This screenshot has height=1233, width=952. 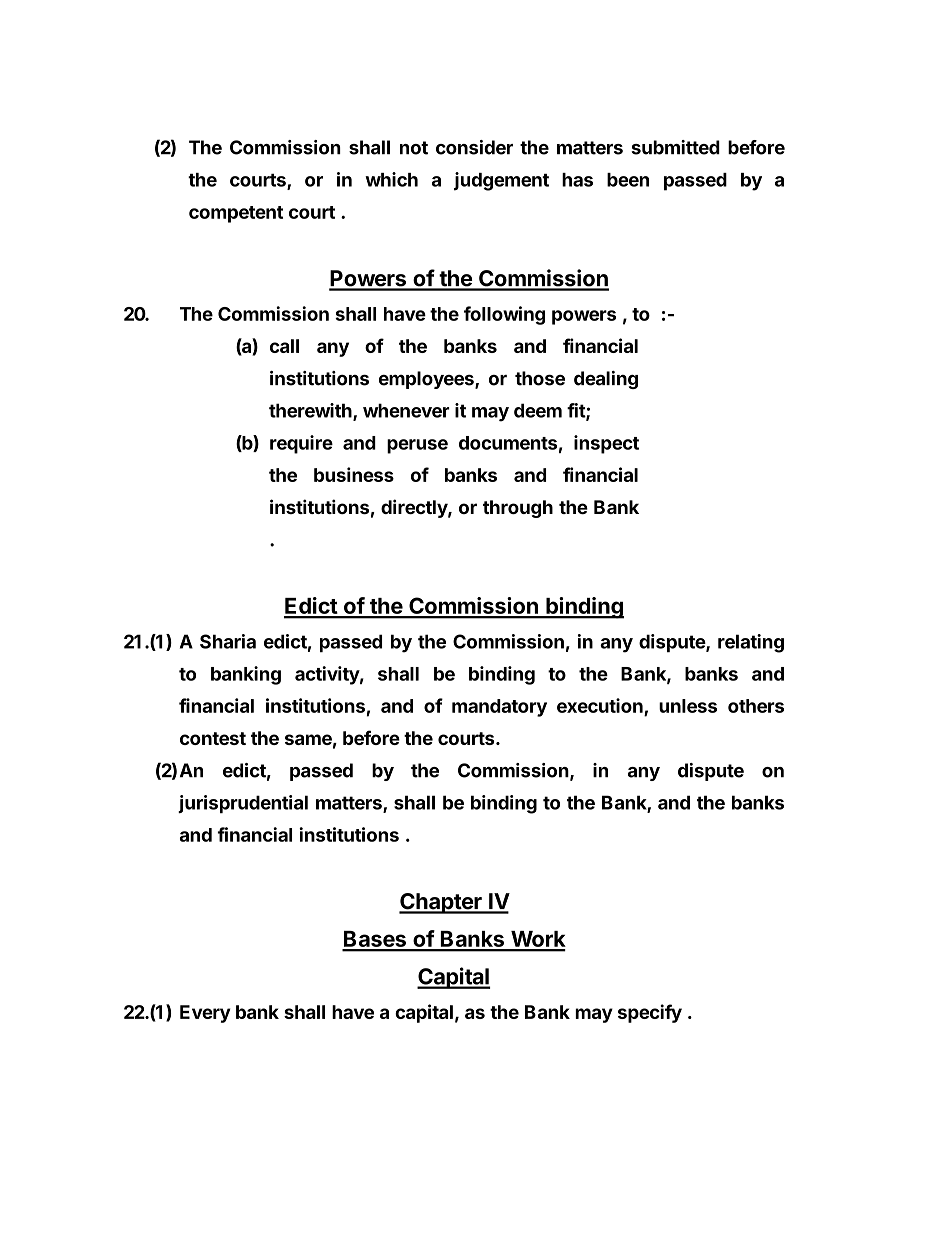 I want to click on Chapter, so click(x=441, y=903).
